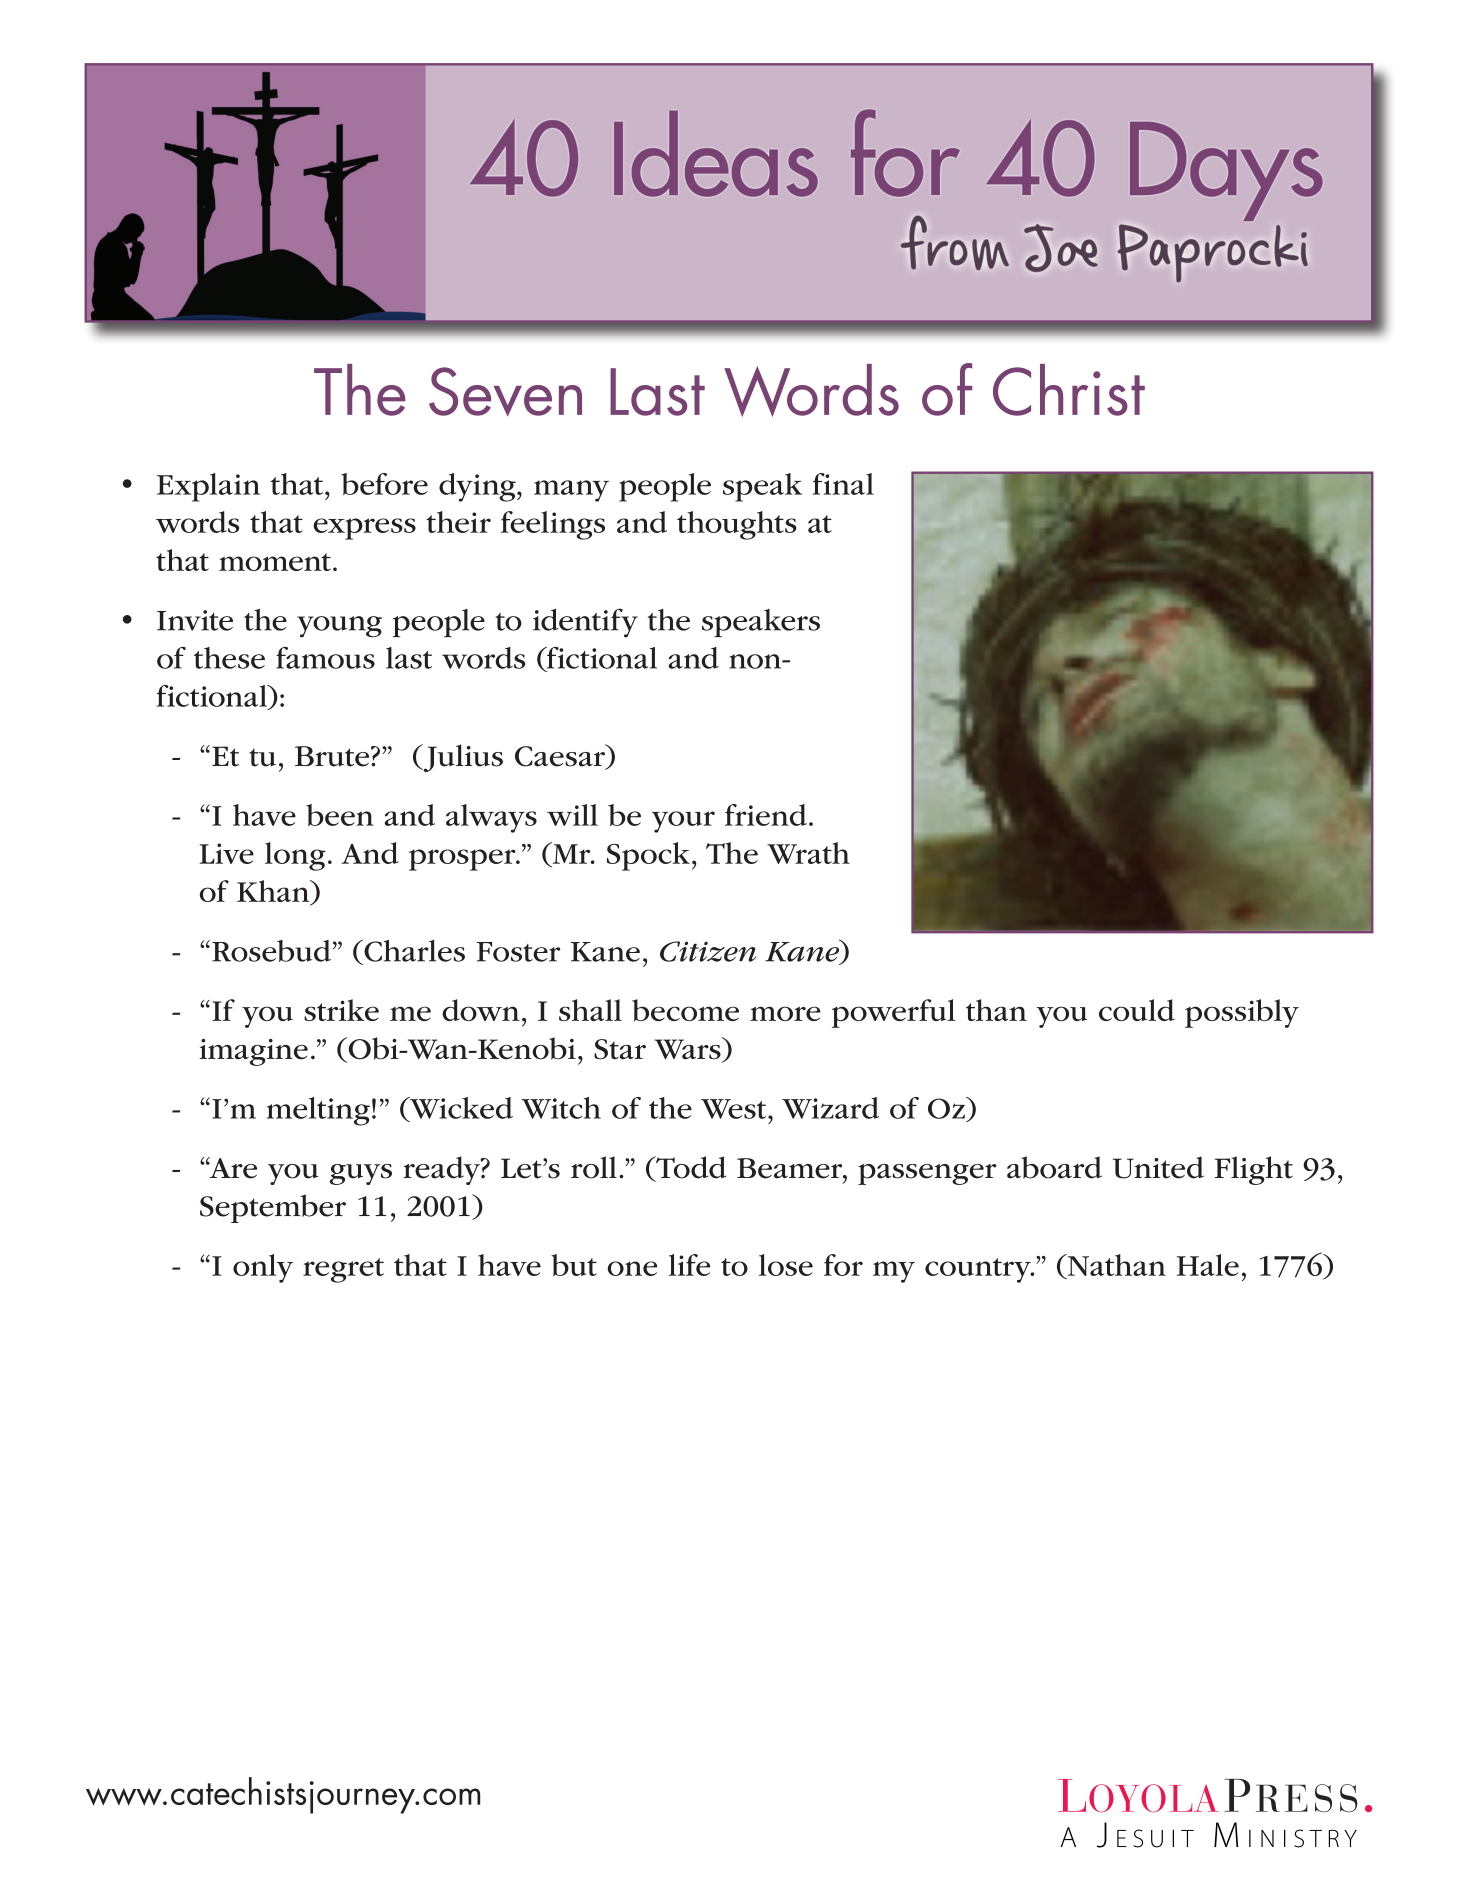 The image size is (1458, 1886). I want to click on your, so click(683, 822).
